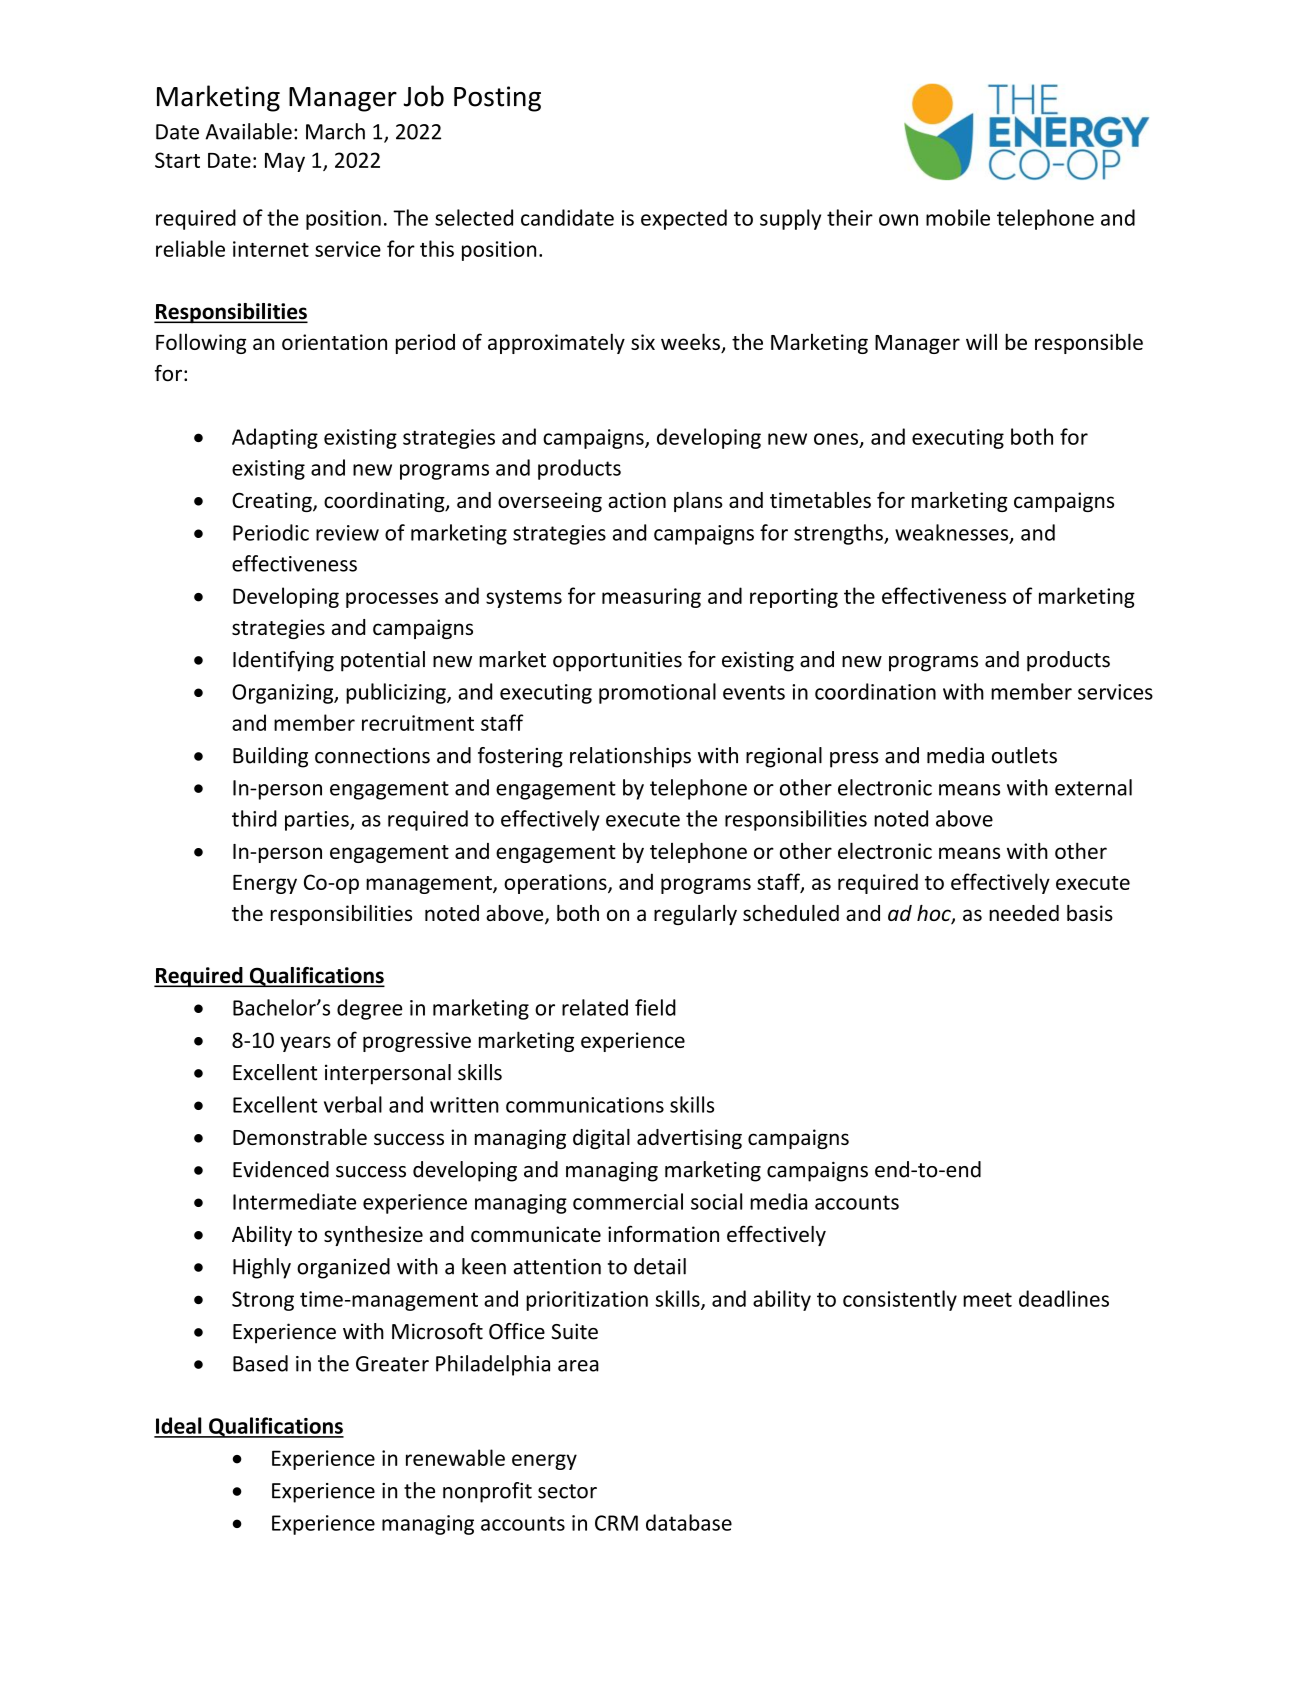 Image resolution: width=1312 pixels, height=1699 pixels. What do you see at coordinates (628, 1201) in the screenshot?
I see `commercial` at bounding box center [628, 1201].
